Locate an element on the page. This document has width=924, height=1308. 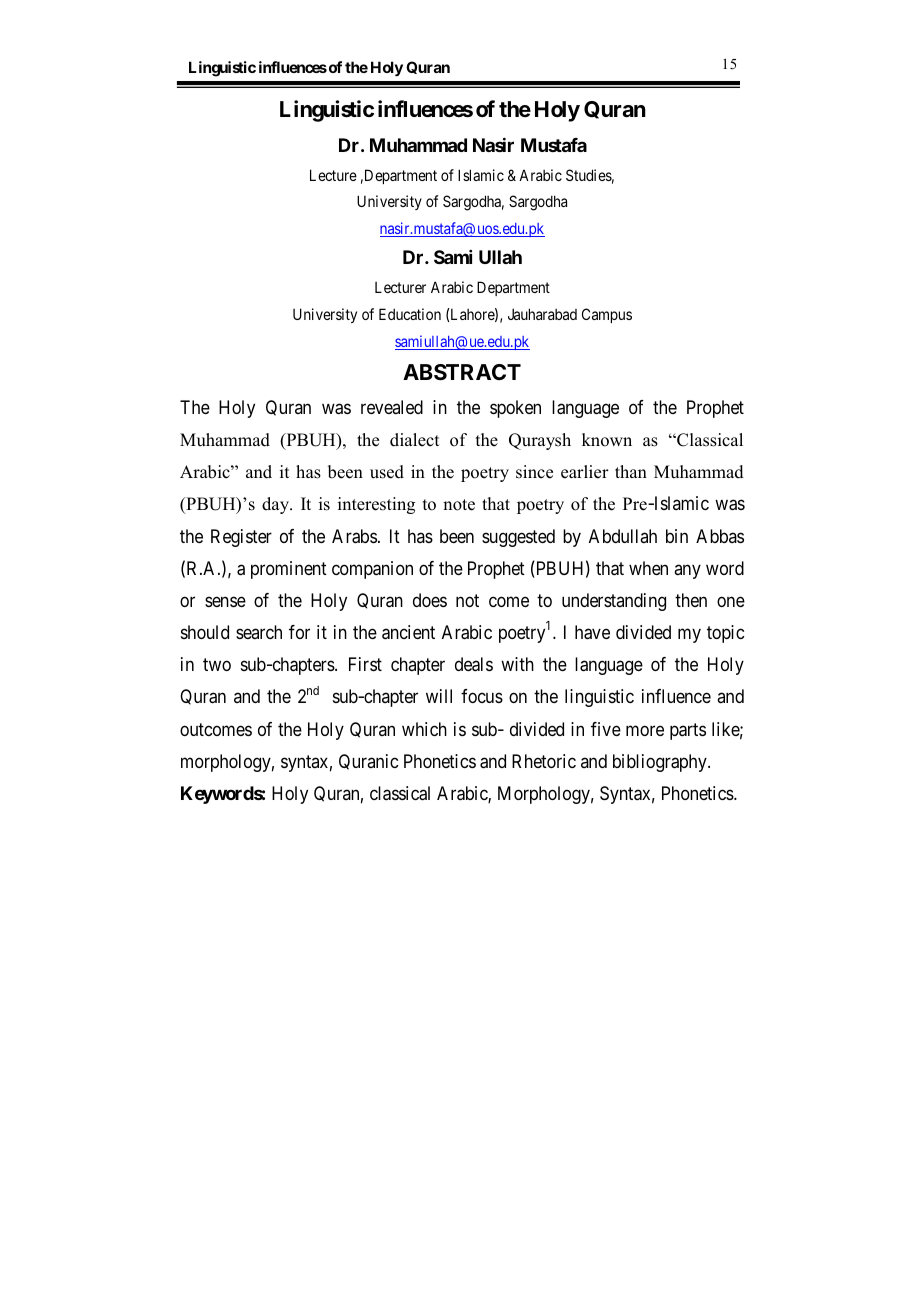
Campus is located at coordinates (607, 315).
